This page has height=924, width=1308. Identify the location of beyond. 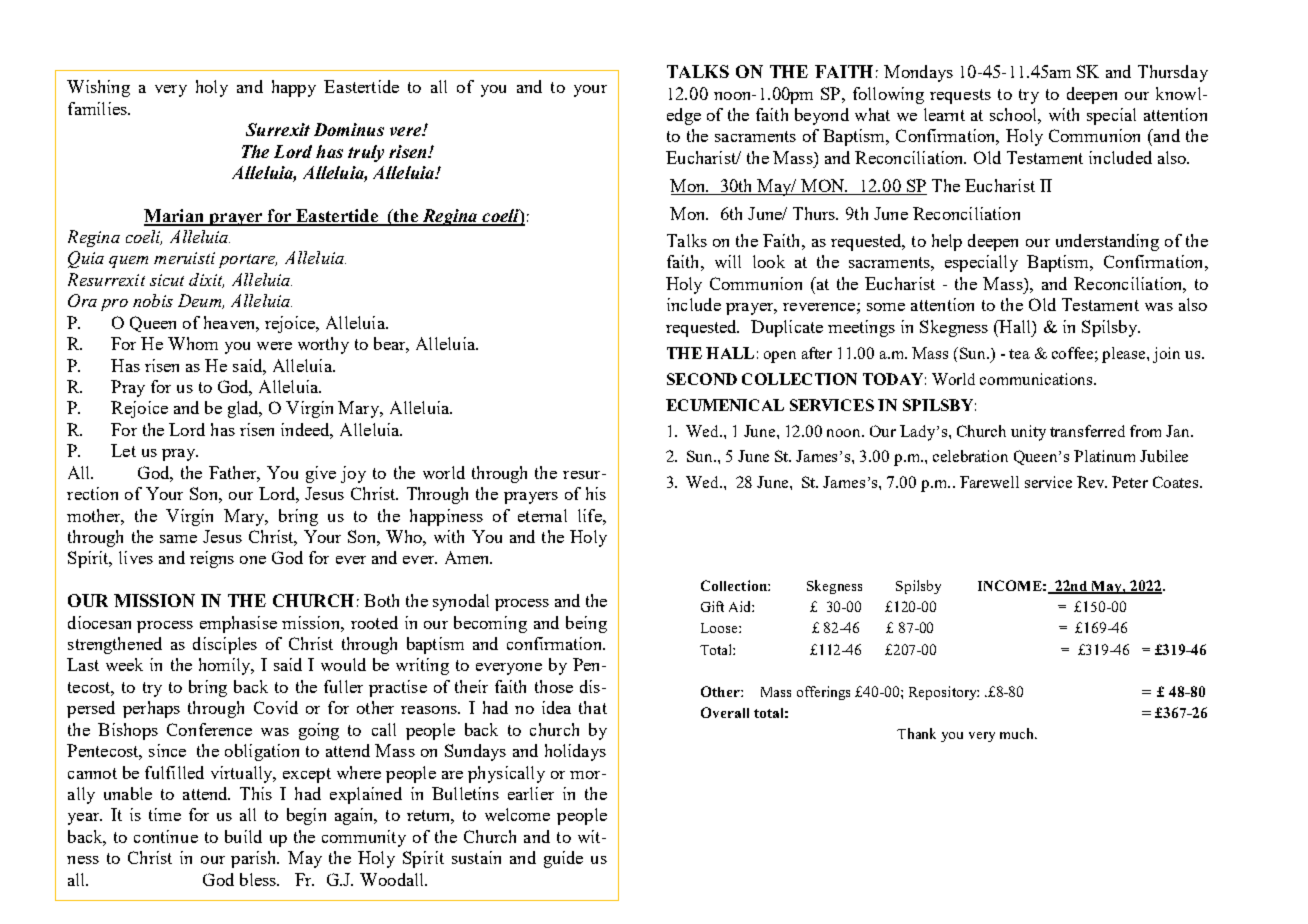
(822, 116).
